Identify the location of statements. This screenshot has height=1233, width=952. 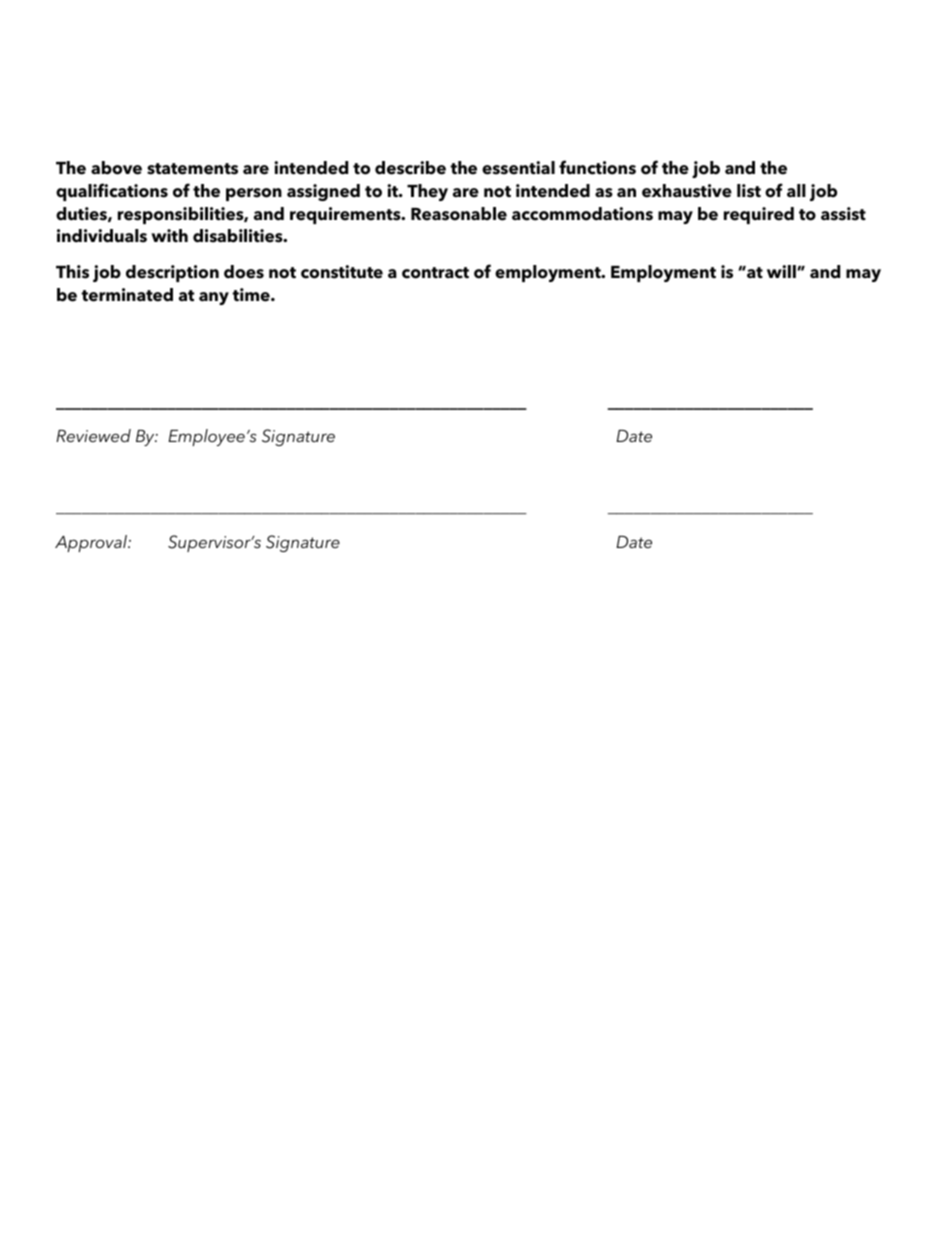
(192, 169).
